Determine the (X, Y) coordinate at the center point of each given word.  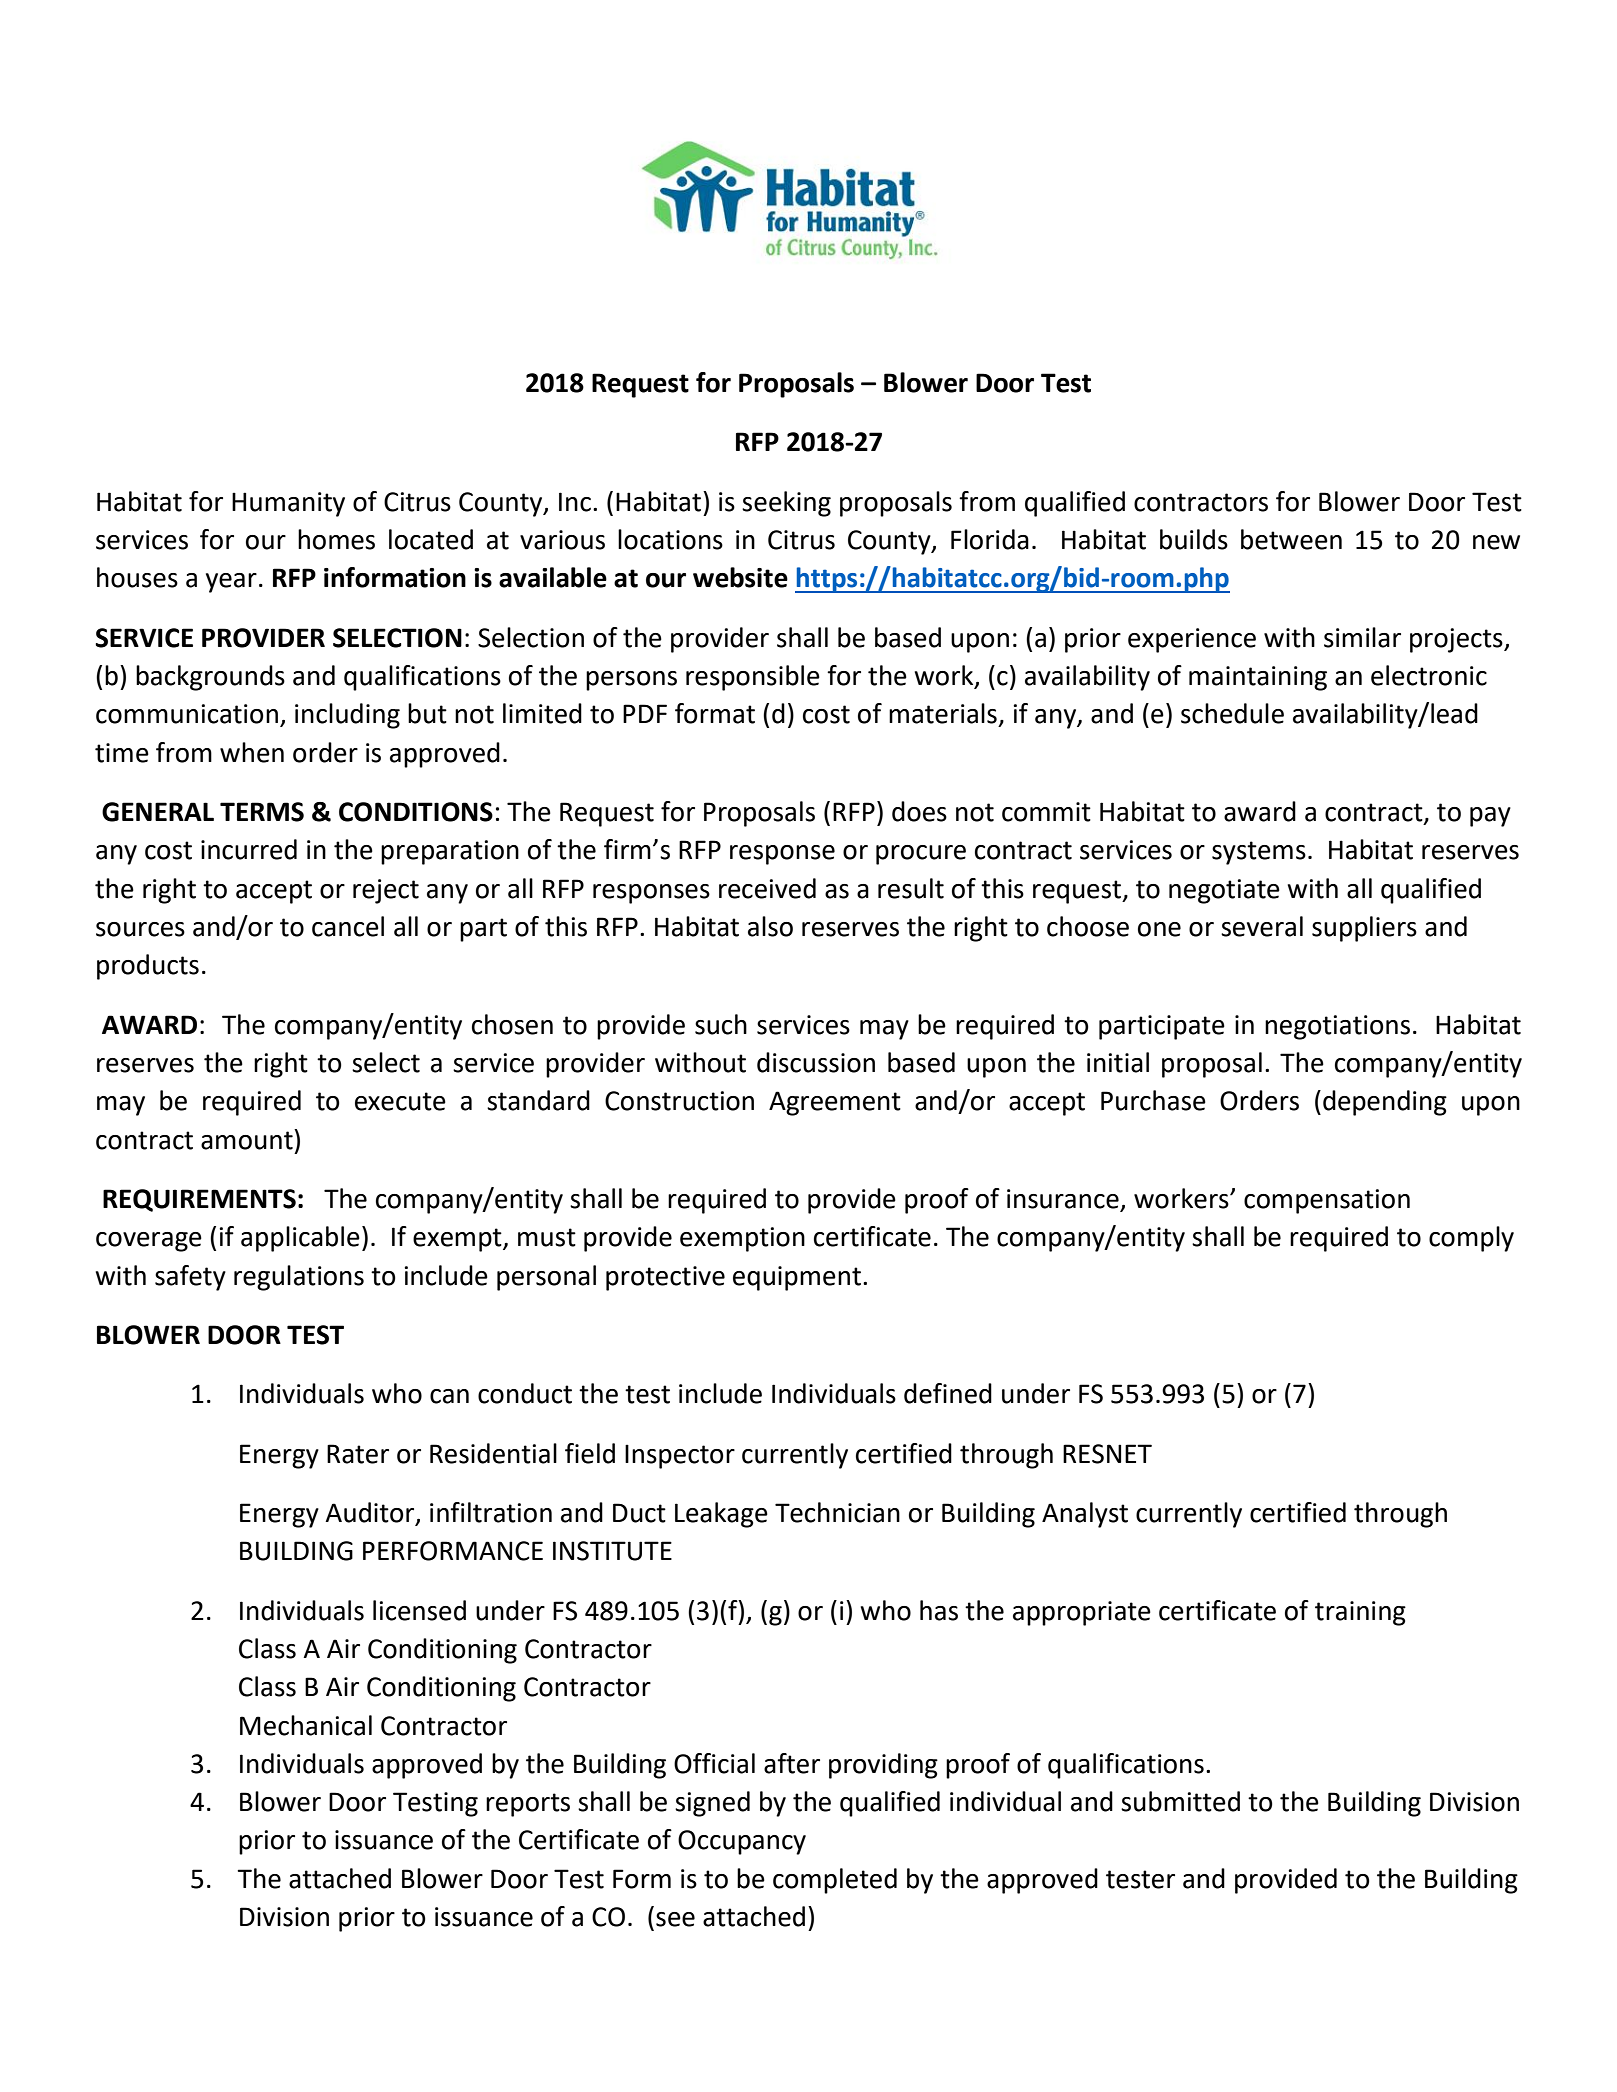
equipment (797, 1278)
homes (336, 539)
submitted (1180, 1801)
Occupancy (742, 1842)
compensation (1327, 1201)
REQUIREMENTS (199, 1200)
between (1291, 539)
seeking (786, 504)
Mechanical (306, 1725)
